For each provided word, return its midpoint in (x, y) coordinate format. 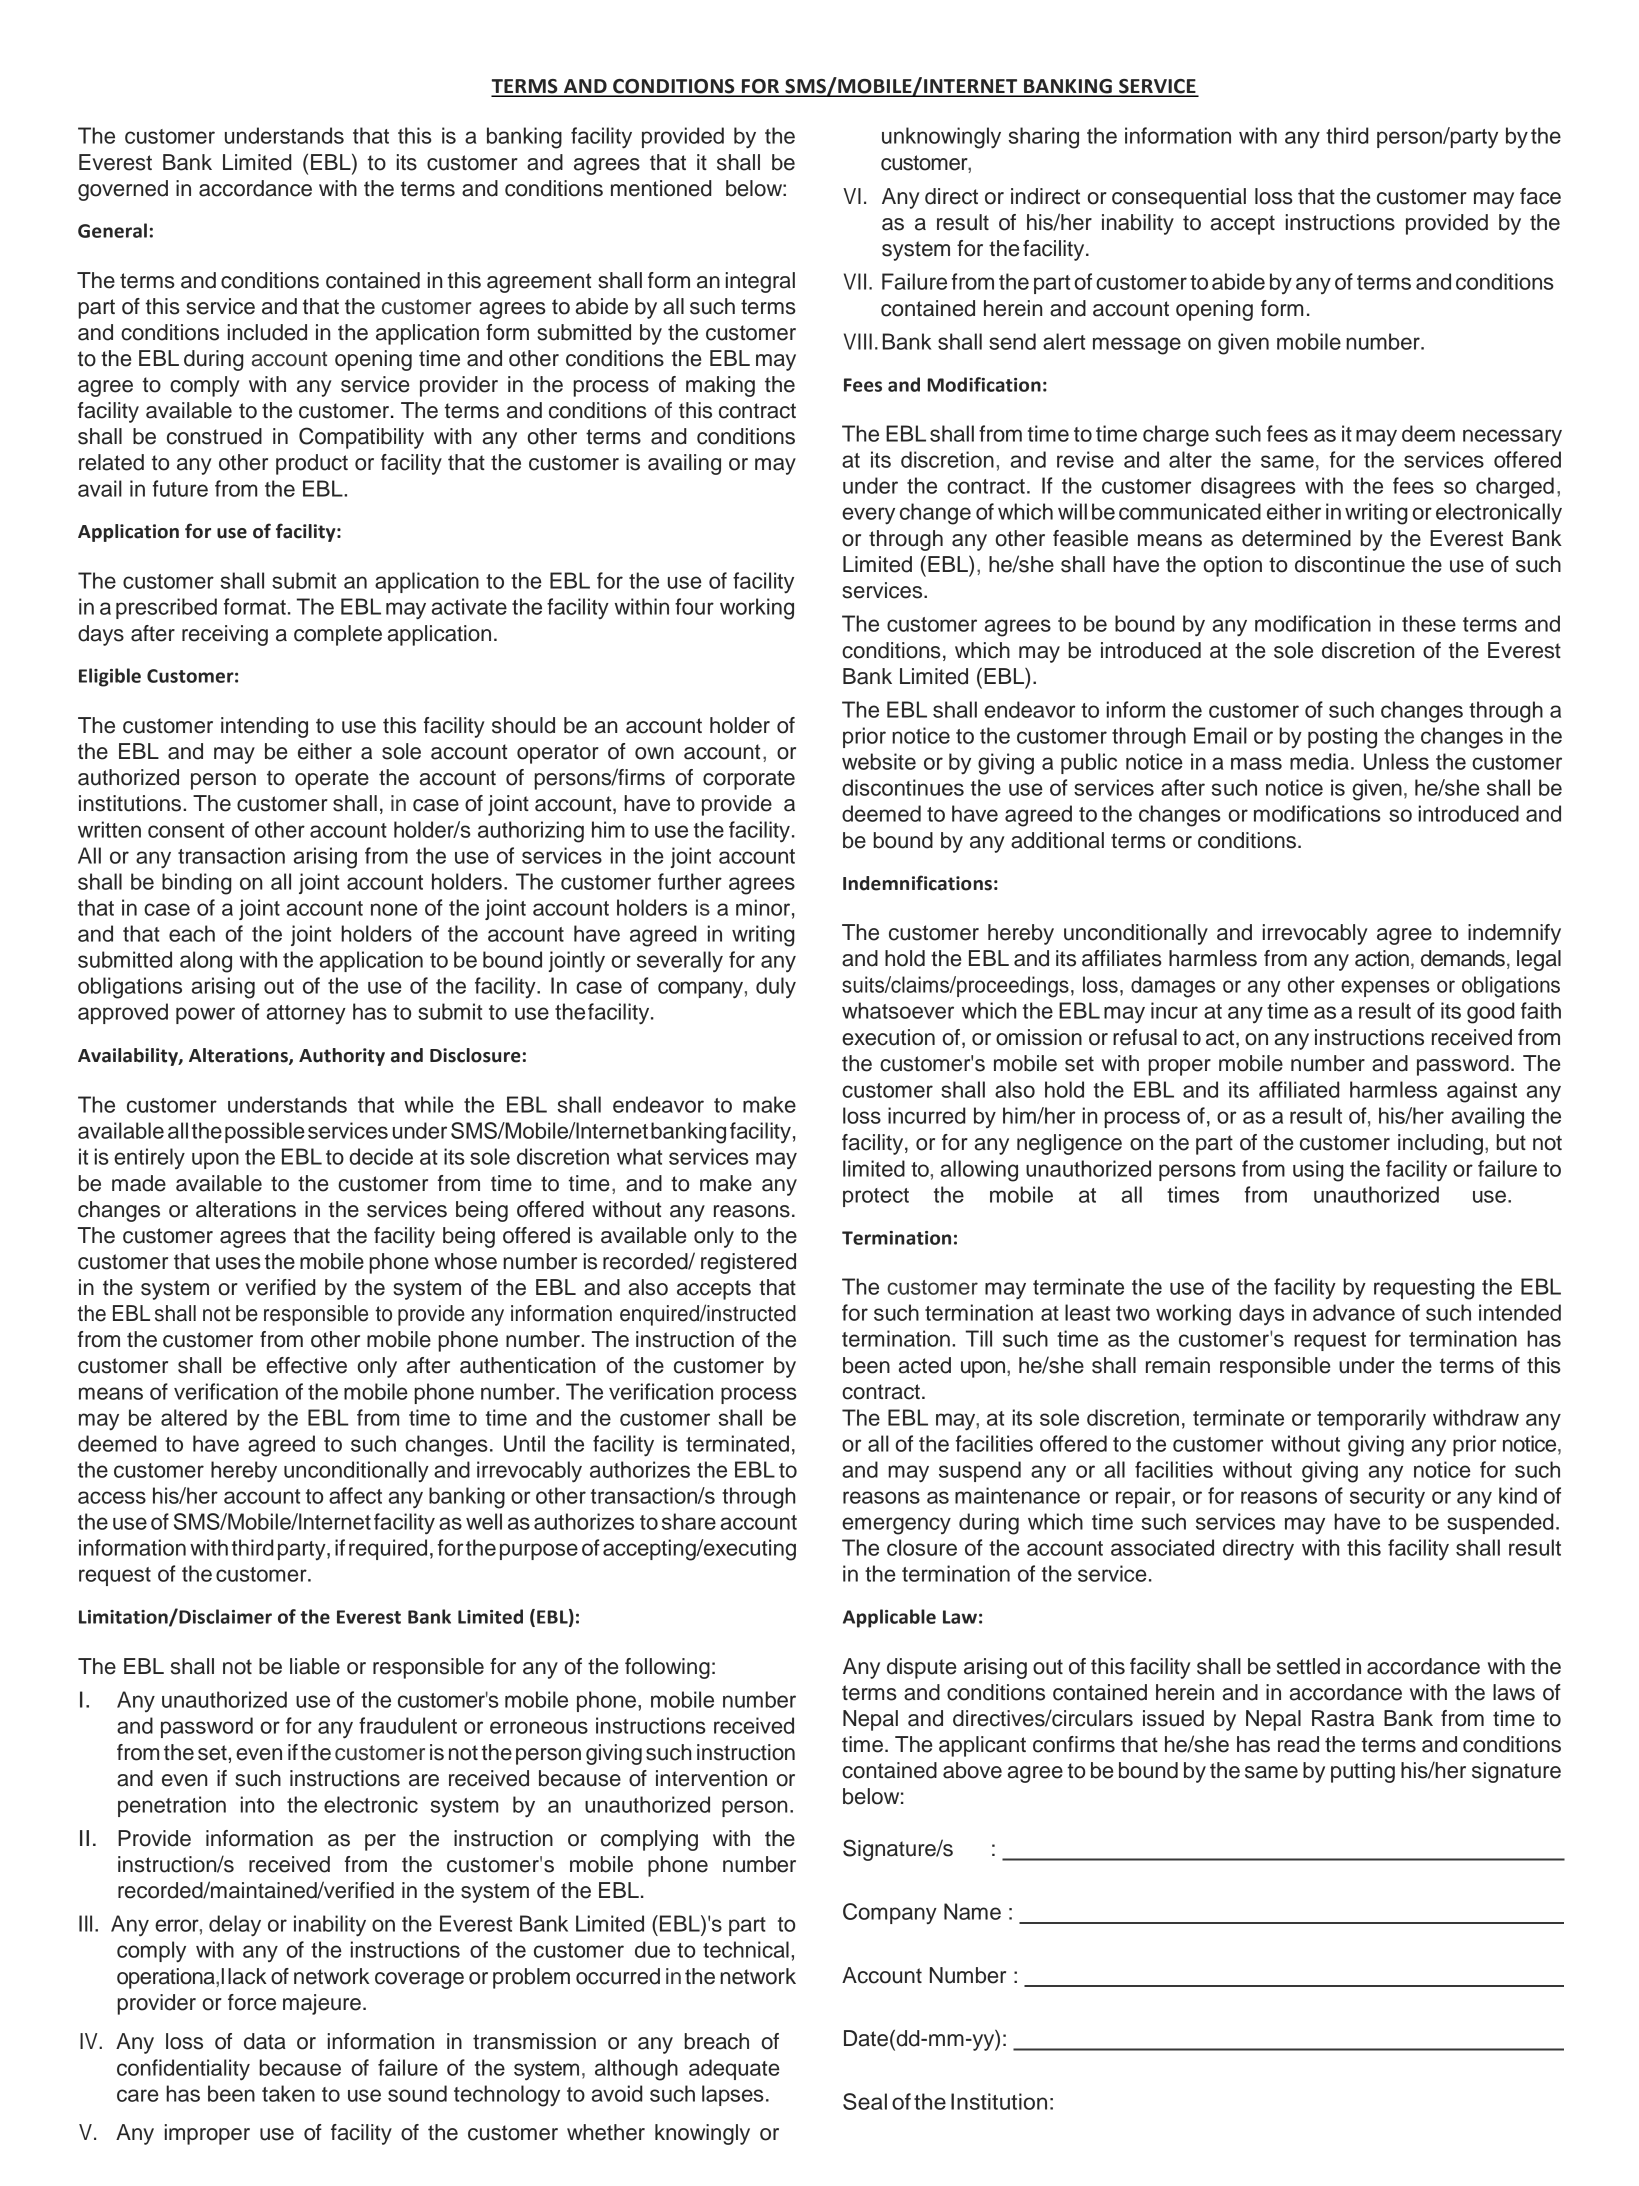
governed (123, 190)
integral (760, 282)
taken (288, 2093)
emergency (896, 1526)
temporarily (1371, 1420)
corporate (749, 780)
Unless (1396, 761)
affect (355, 1495)
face (1540, 196)
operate (332, 780)
